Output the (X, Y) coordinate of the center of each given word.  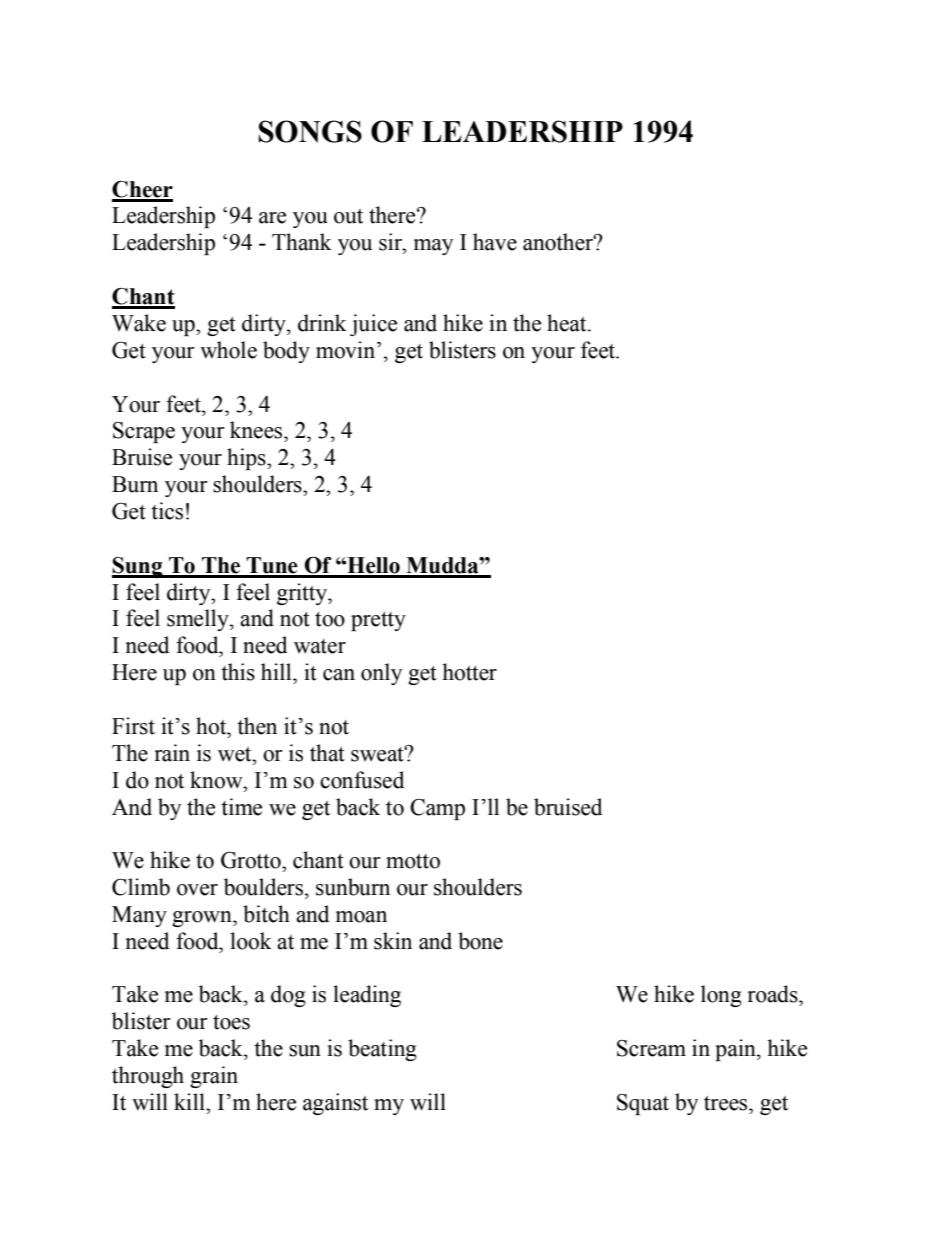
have (495, 242)
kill (190, 1101)
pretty (378, 621)
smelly (199, 620)
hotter (469, 672)
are (272, 218)
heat (568, 323)
